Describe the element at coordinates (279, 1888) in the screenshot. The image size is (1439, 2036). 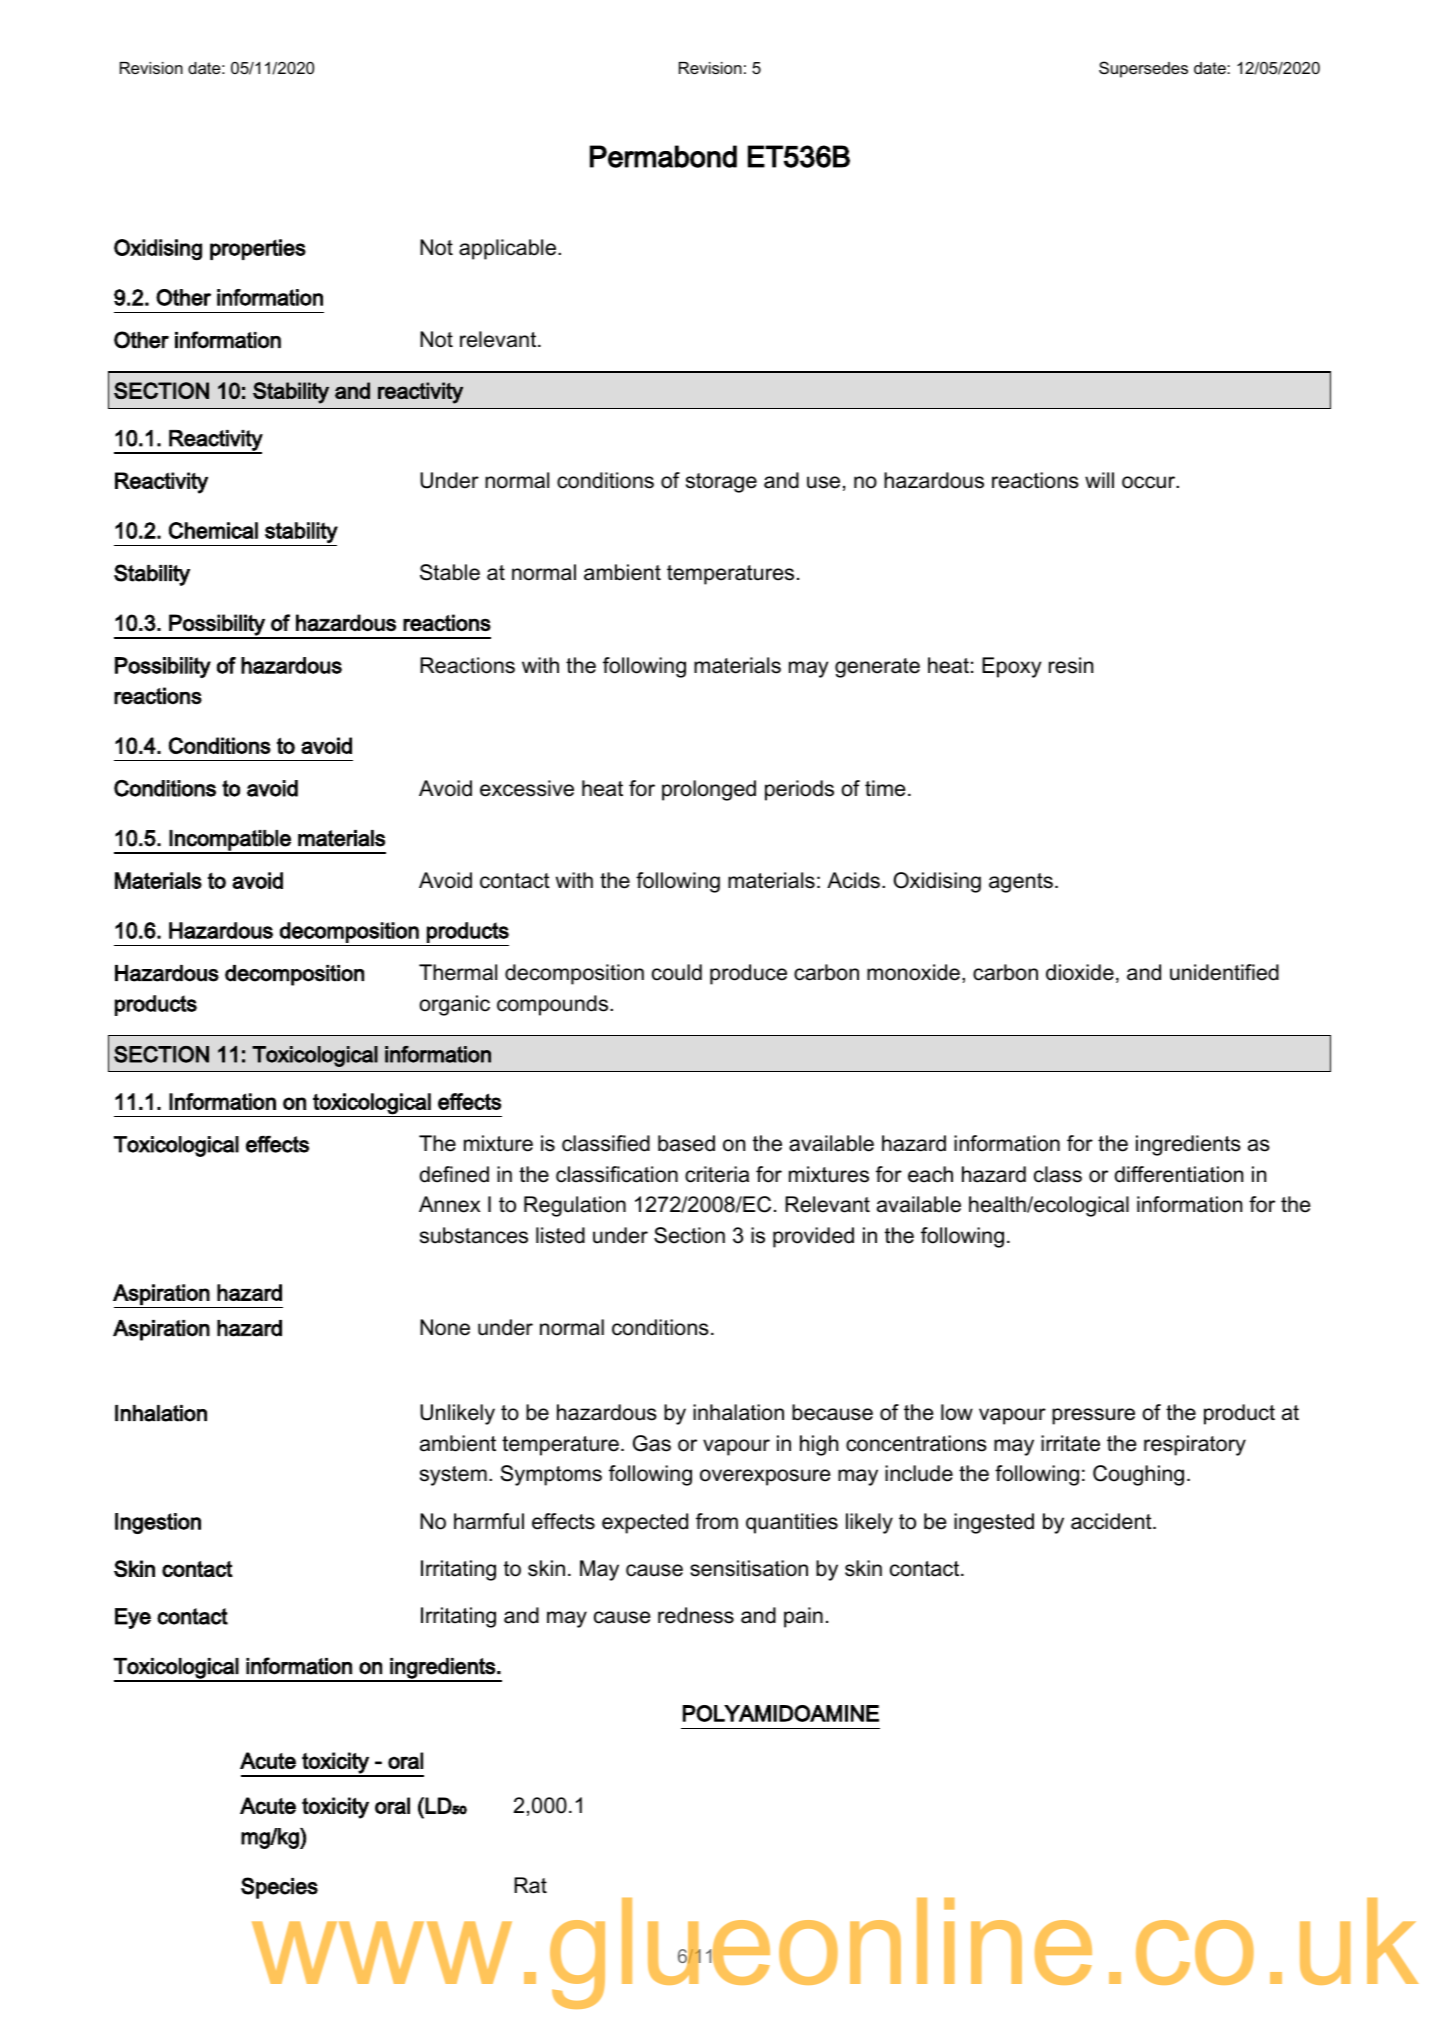
I see `Species` at that location.
